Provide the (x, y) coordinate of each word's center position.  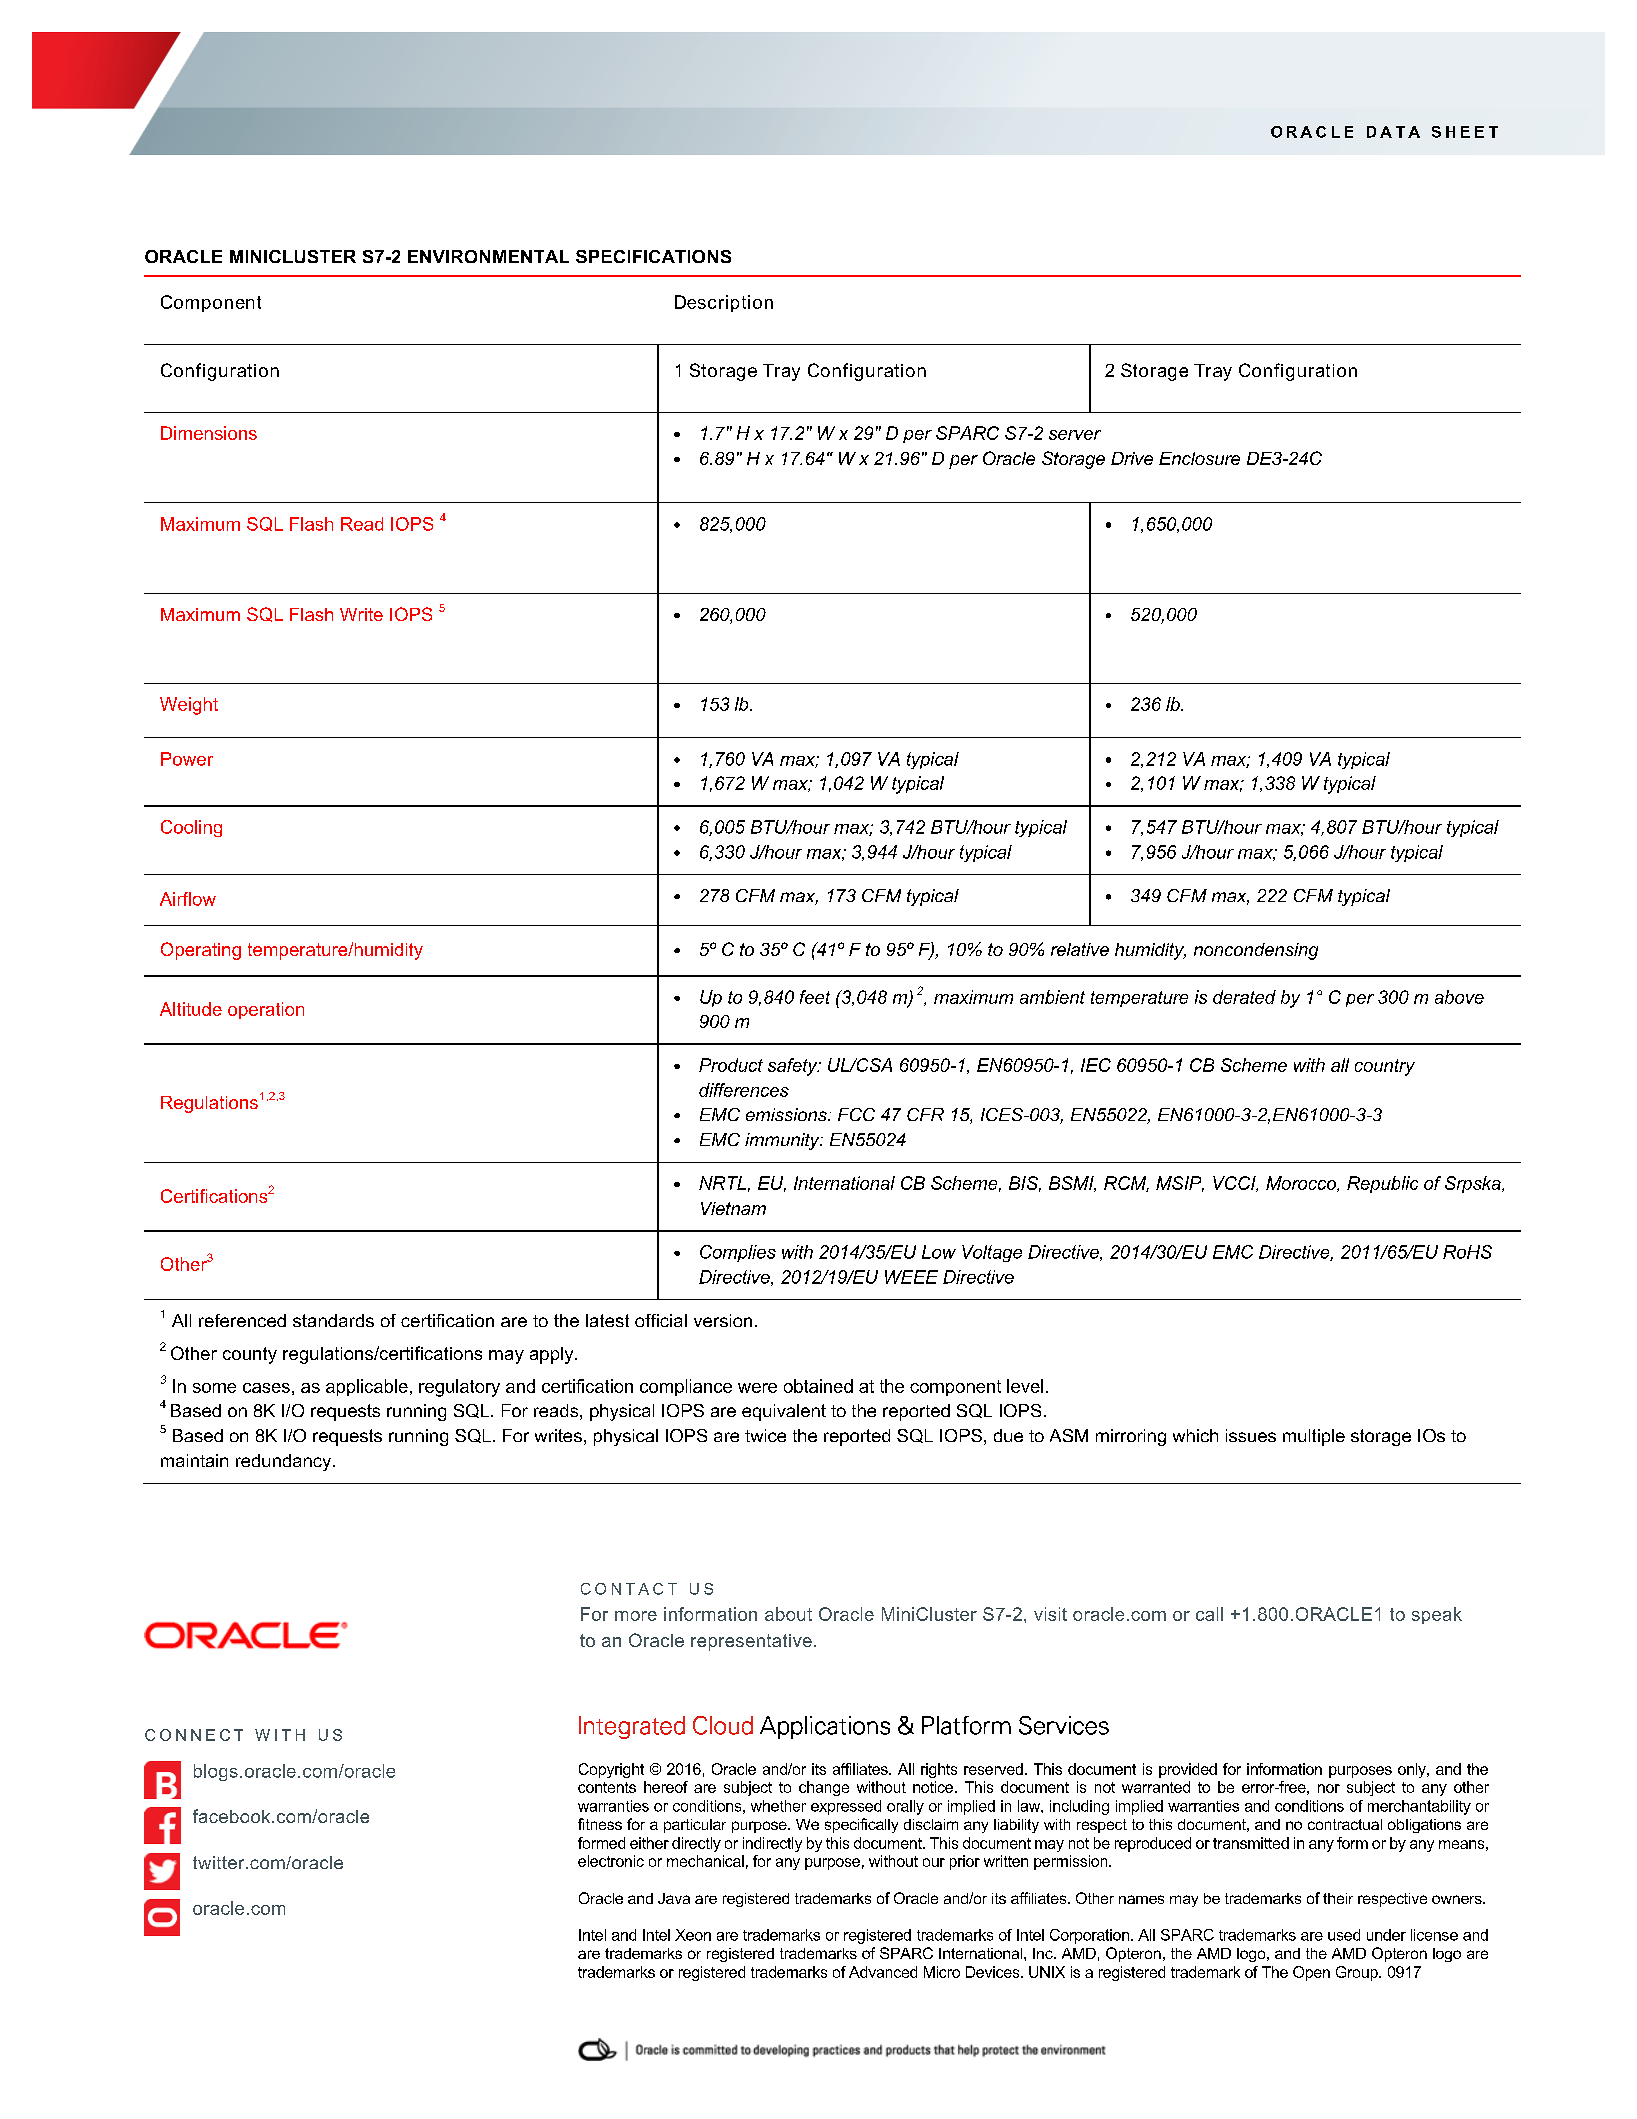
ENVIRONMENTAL (488, 256)
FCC (856, 1114)
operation (266, 1010)
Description (724, 303)
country (1385, 1067)
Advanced (883, 1972)
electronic (611, 1861)
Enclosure (1199, 458)
